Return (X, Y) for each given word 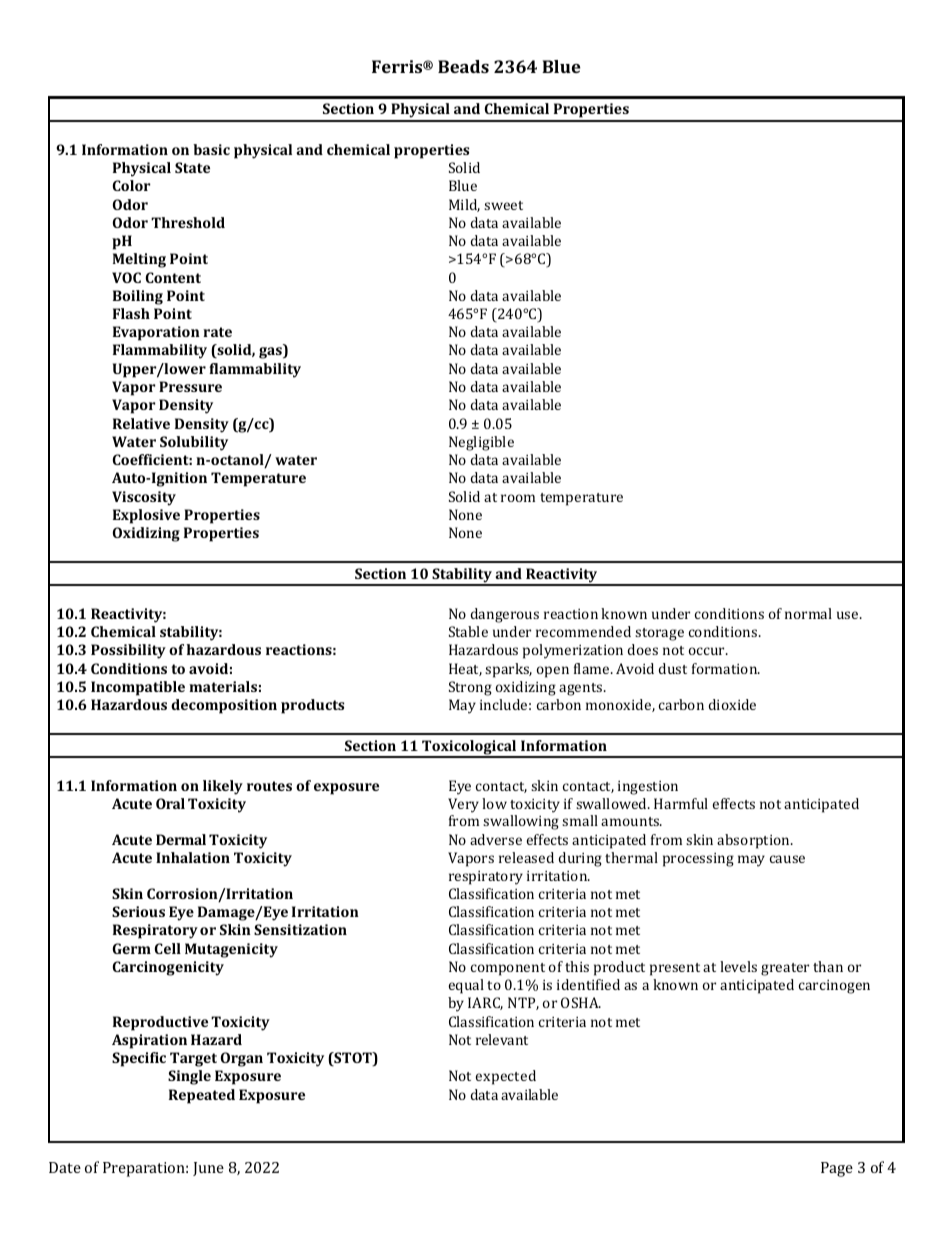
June (208, 1169)
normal (808, 613)
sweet (503, 205)
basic (211, 149)
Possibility (128, 651)
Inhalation (193, 857)
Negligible (481, 443)
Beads (463, 66)
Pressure (190, 386)
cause (787, 859)
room (518, 498)
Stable (468, 631)
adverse (496, 839)
